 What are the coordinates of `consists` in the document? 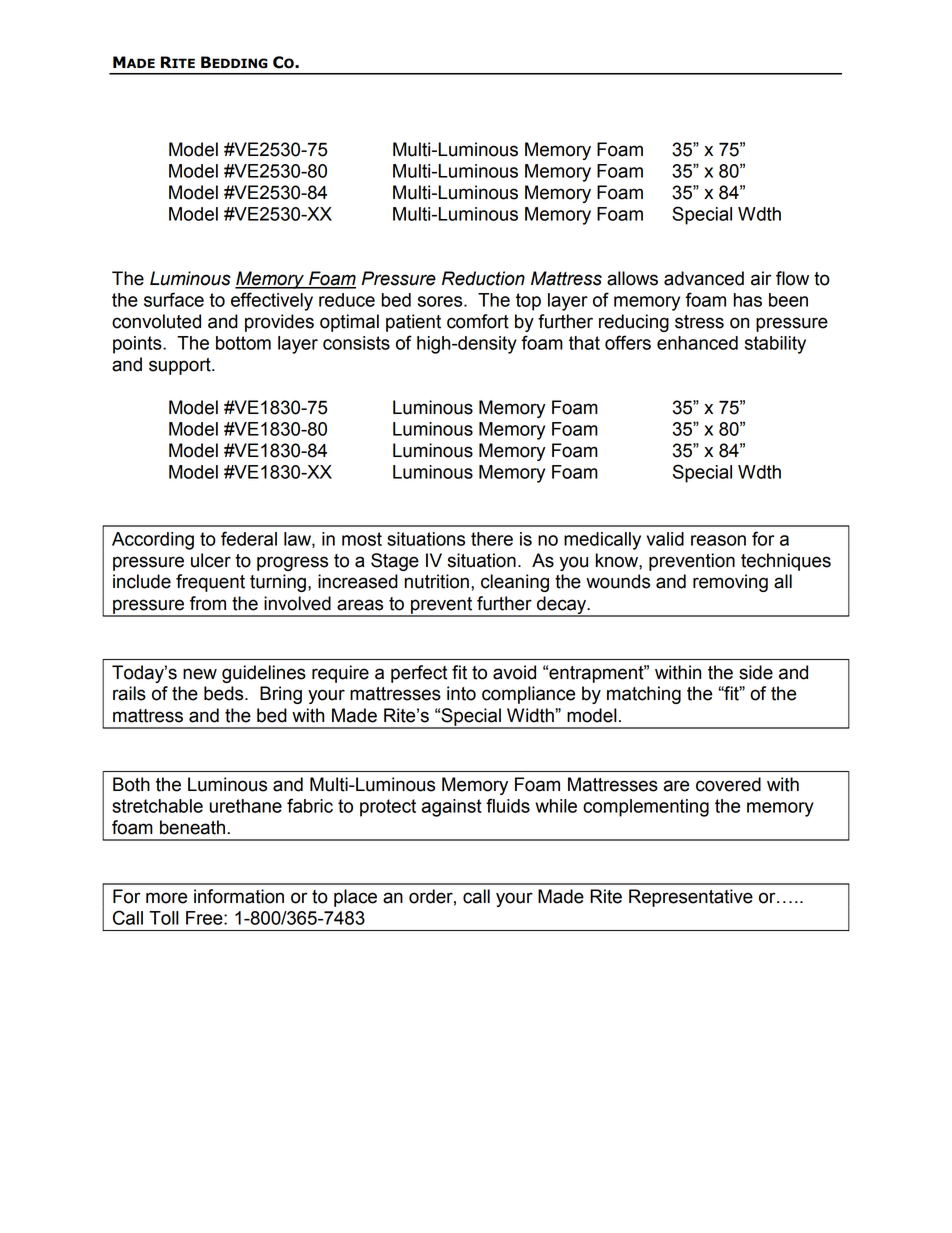 It's located at (356, 343).
